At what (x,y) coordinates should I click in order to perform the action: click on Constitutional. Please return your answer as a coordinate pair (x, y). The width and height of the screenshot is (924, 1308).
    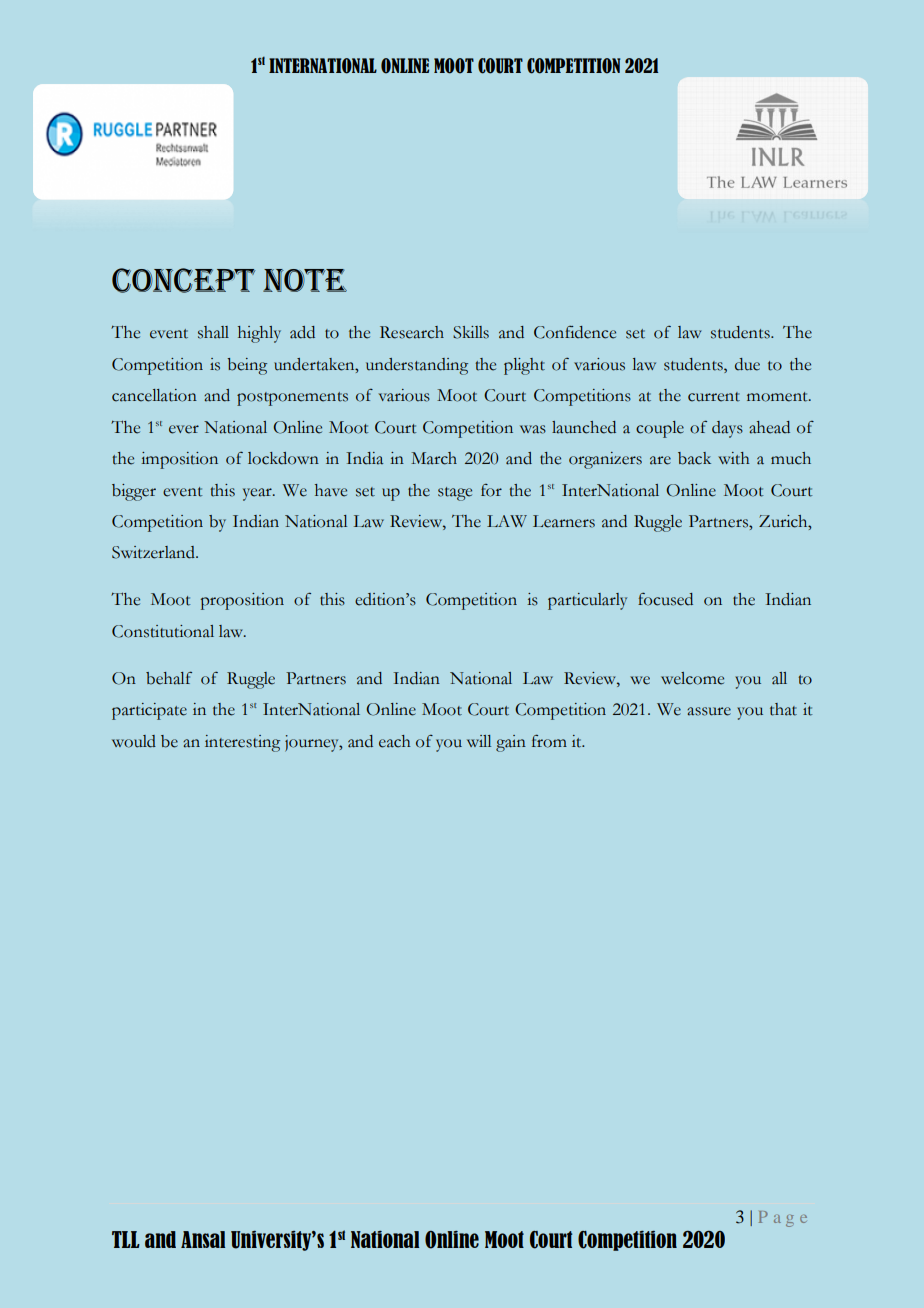
    Looking at the image, I should click on (163, 631).
